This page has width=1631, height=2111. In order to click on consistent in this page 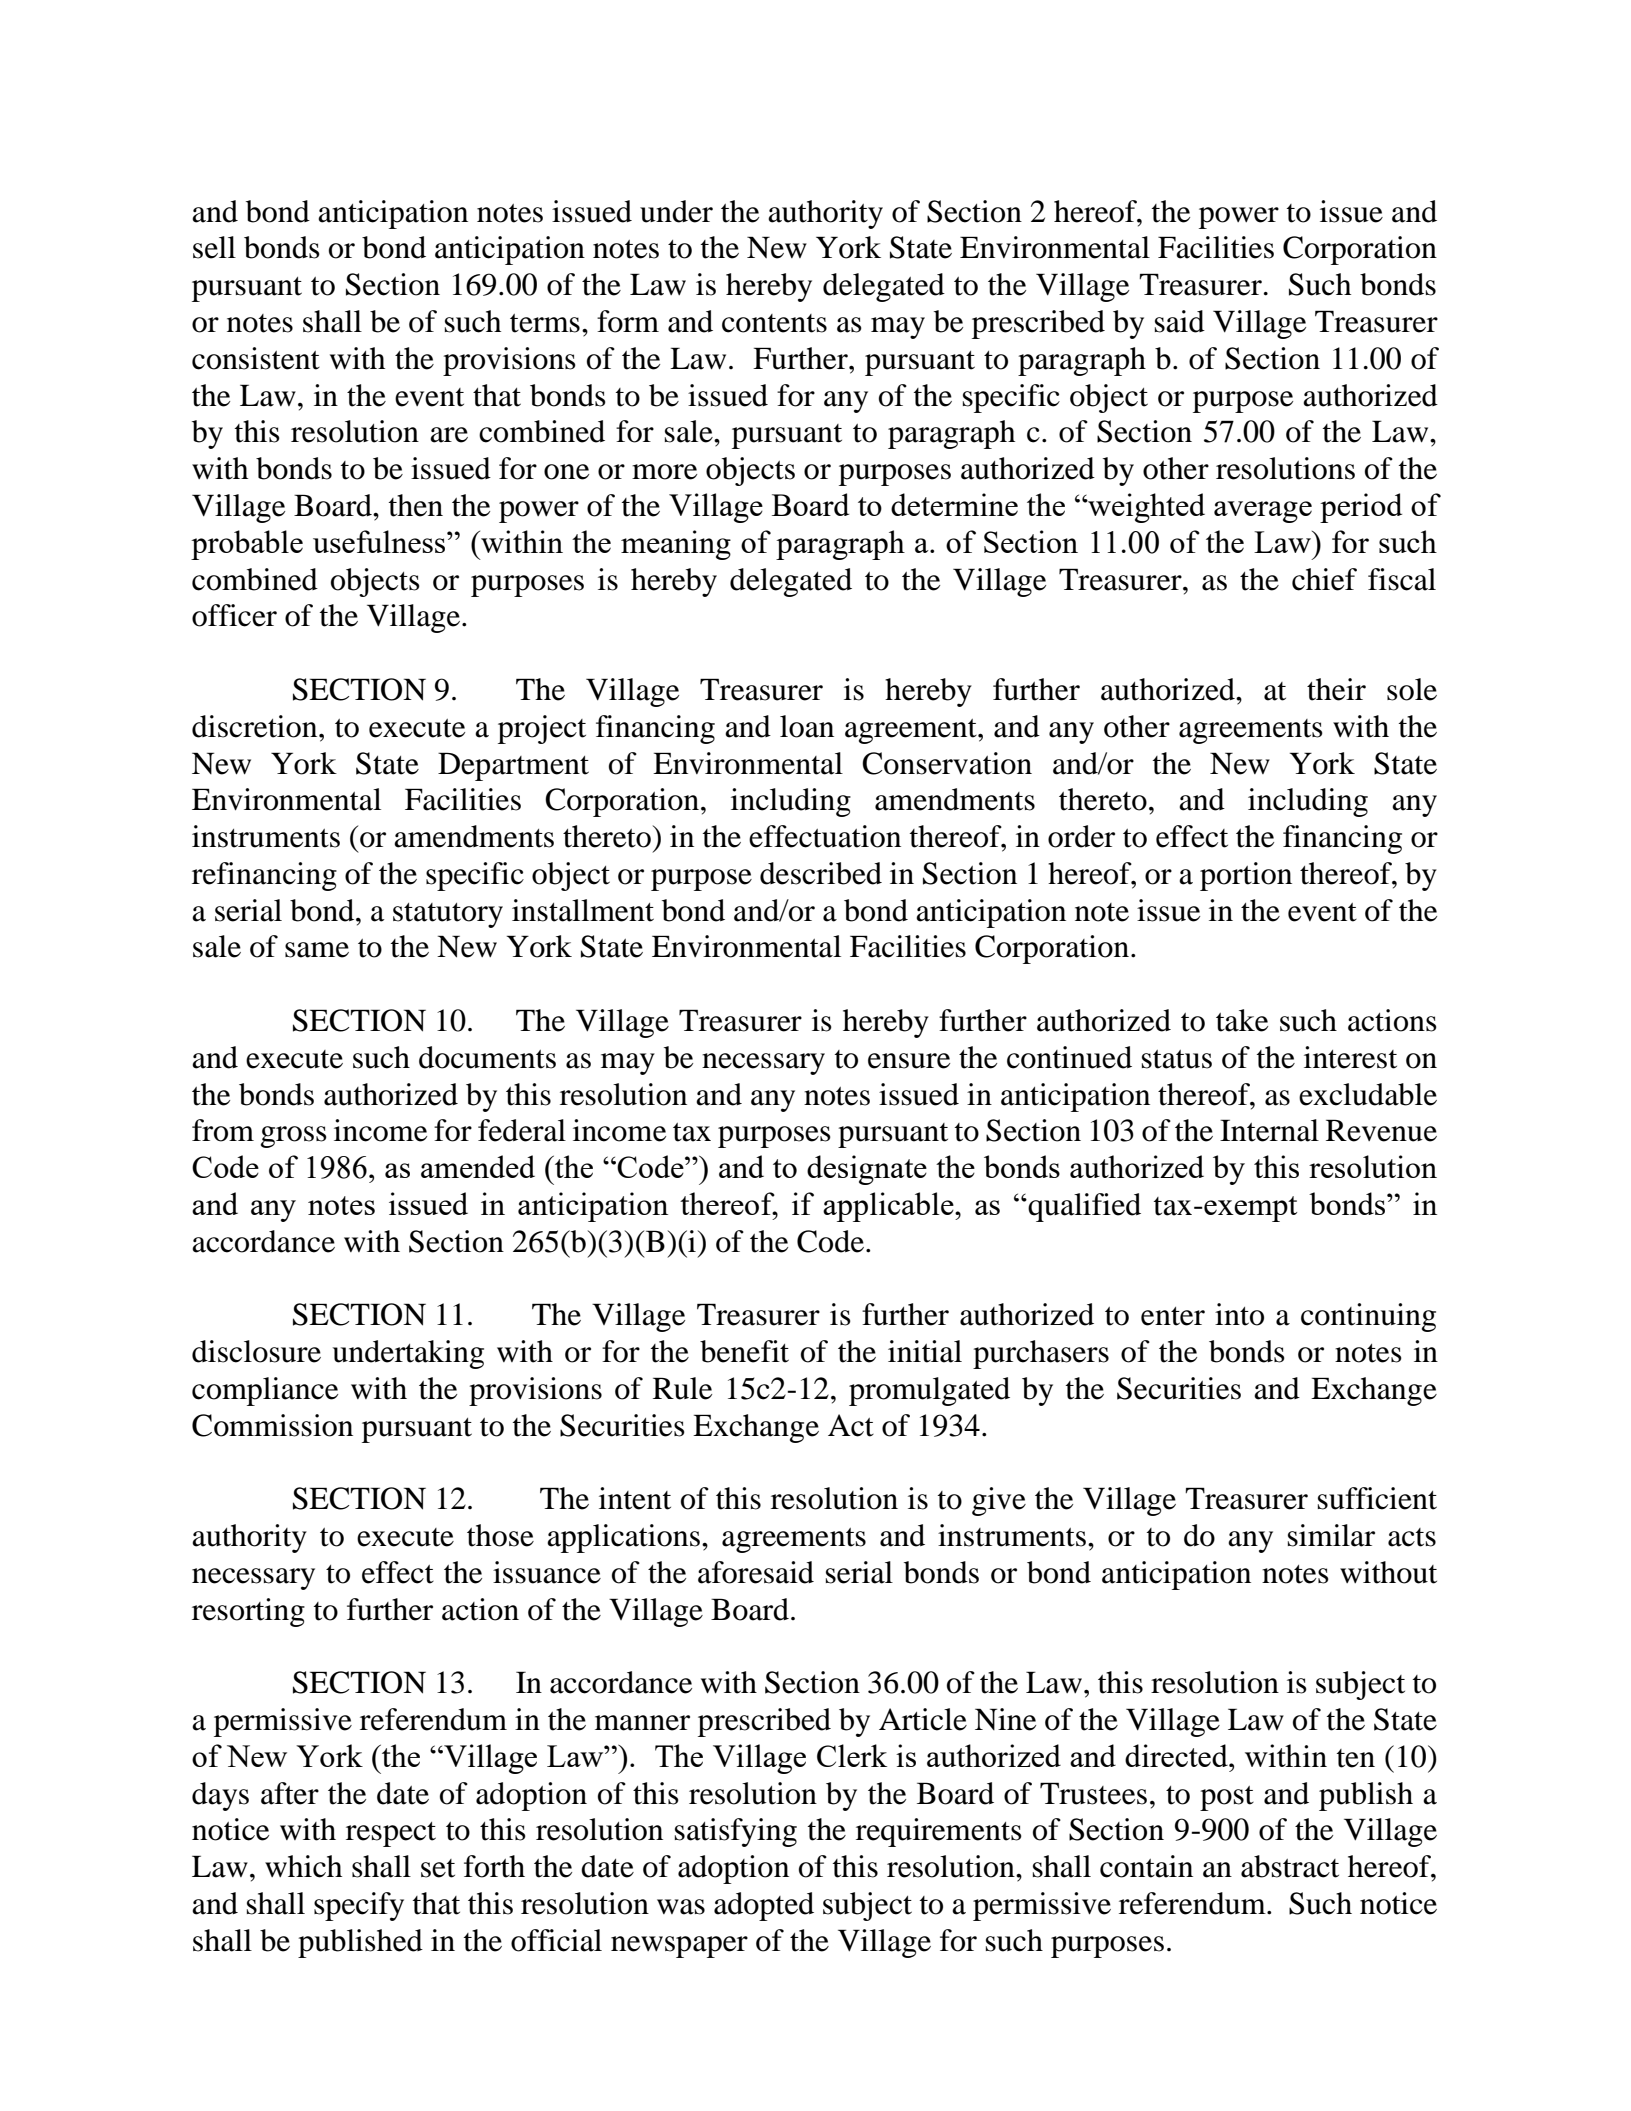, I will do `click(256, 358)`.
